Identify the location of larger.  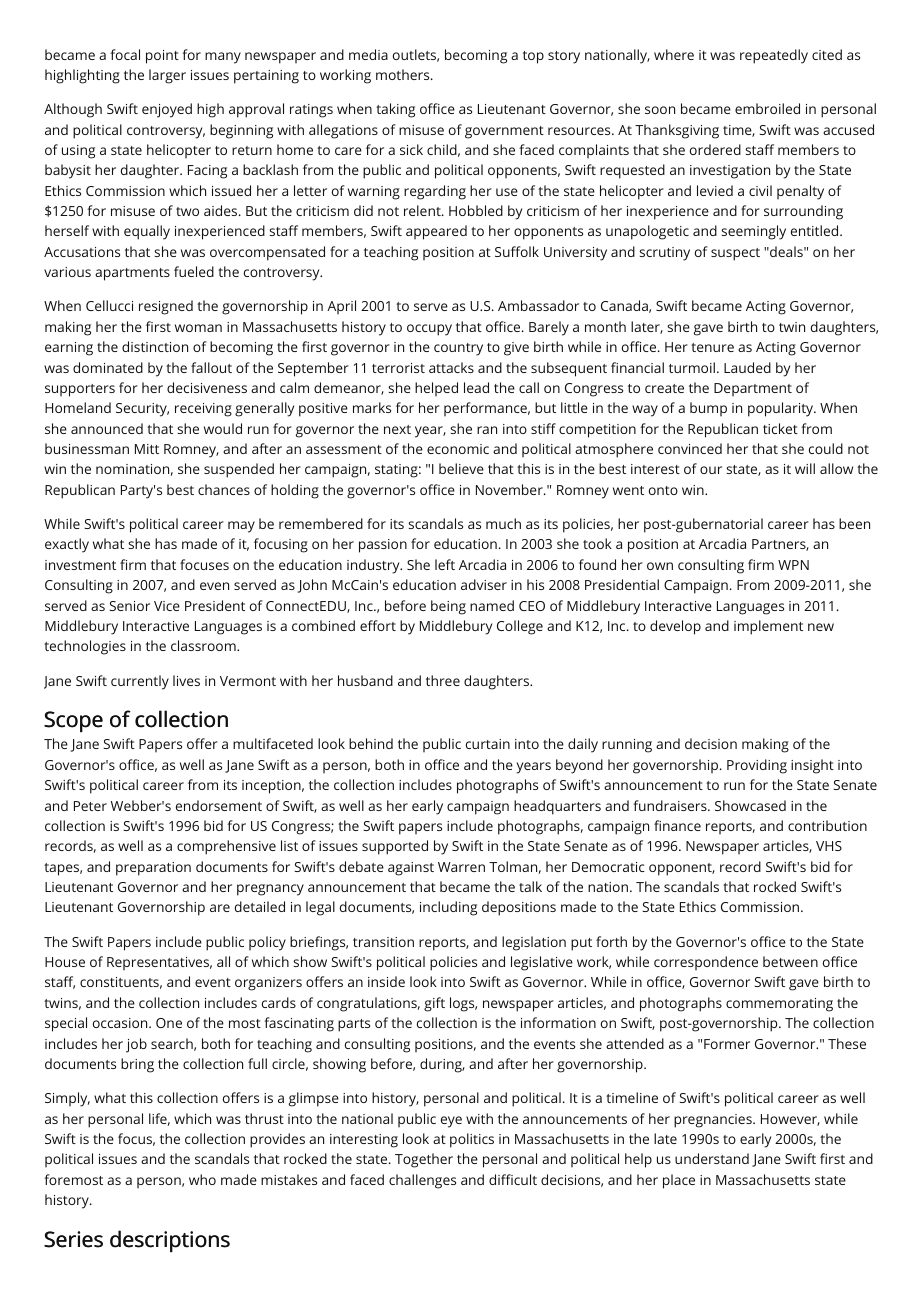
(167, 76).
